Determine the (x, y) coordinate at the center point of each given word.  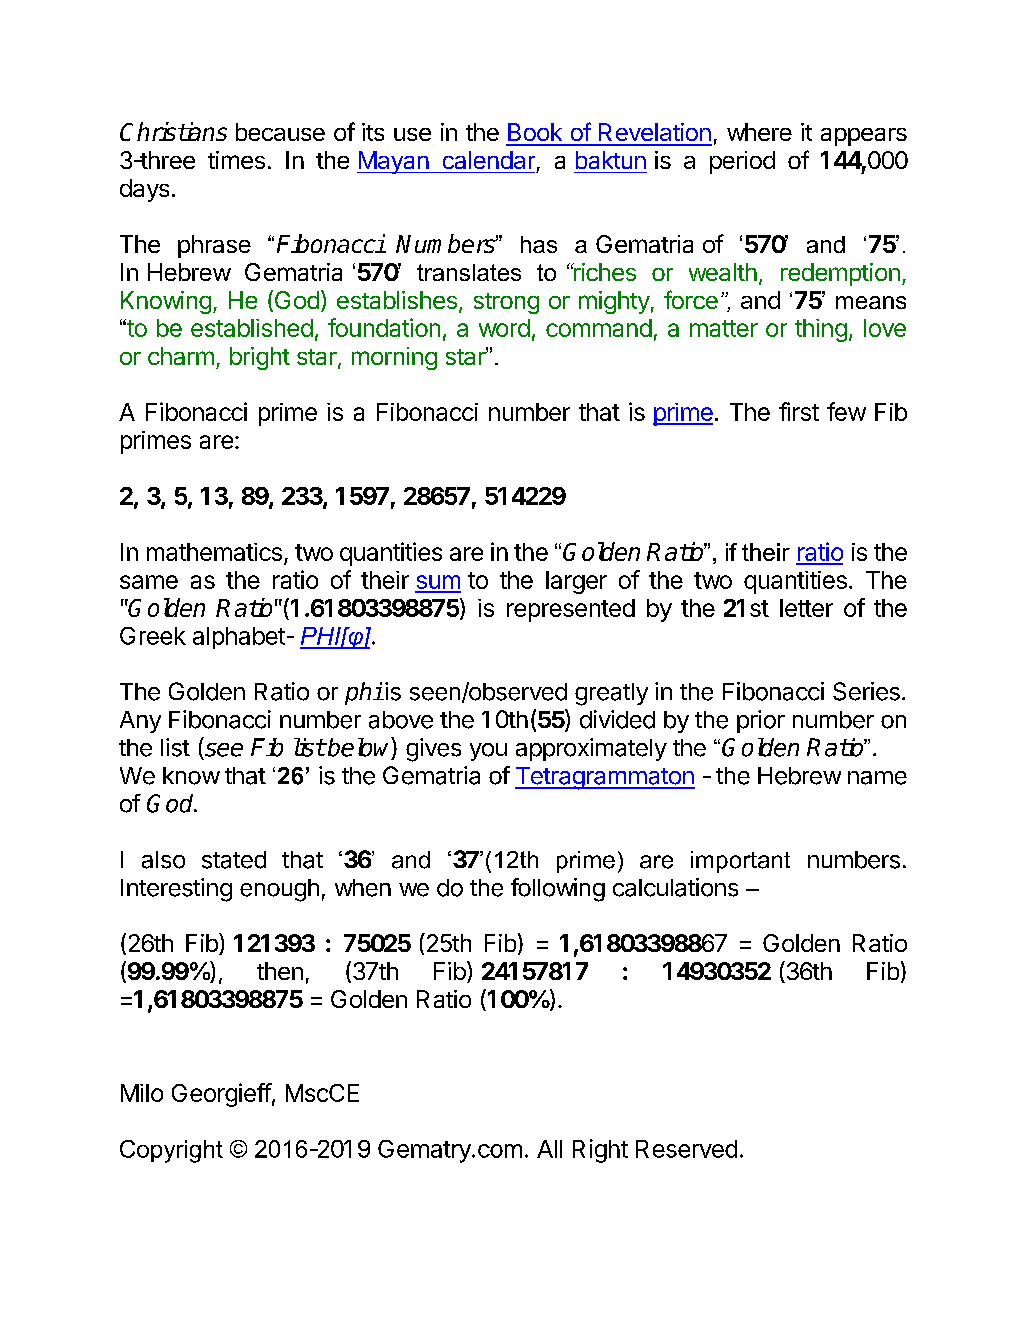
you (488, 752)
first (799, 411)
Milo (142, 1093)
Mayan (394, 162)
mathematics (214, 552)
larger (576, 582)
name (877, 778)
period (742, 162)
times (236, 160)
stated (234, 860)
